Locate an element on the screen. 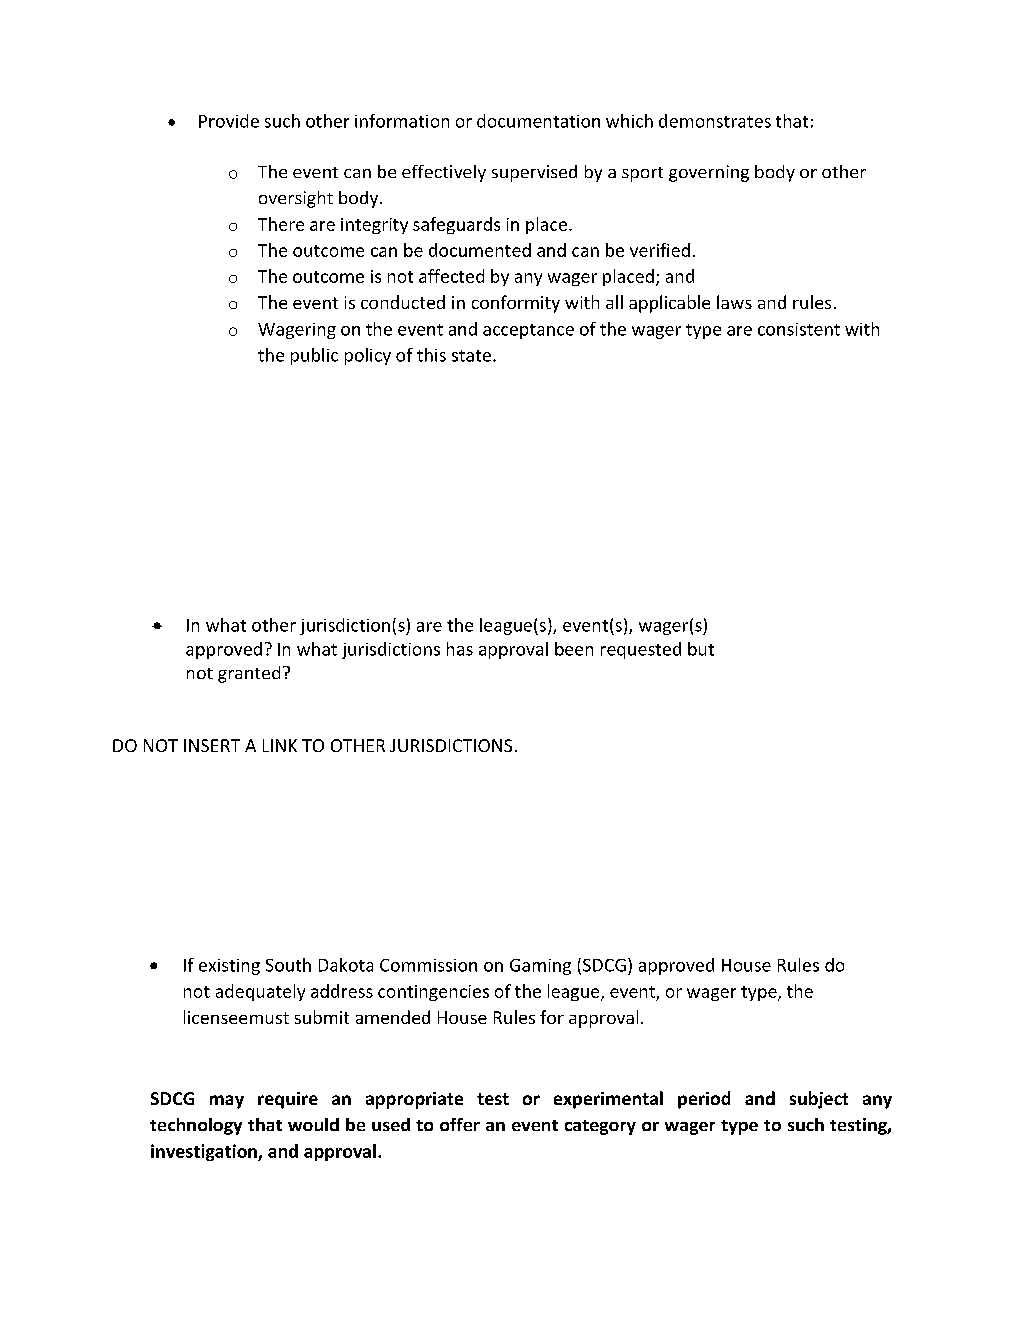 The image size is (1022, 1323). offer is located at coordinates (460, 1124).
